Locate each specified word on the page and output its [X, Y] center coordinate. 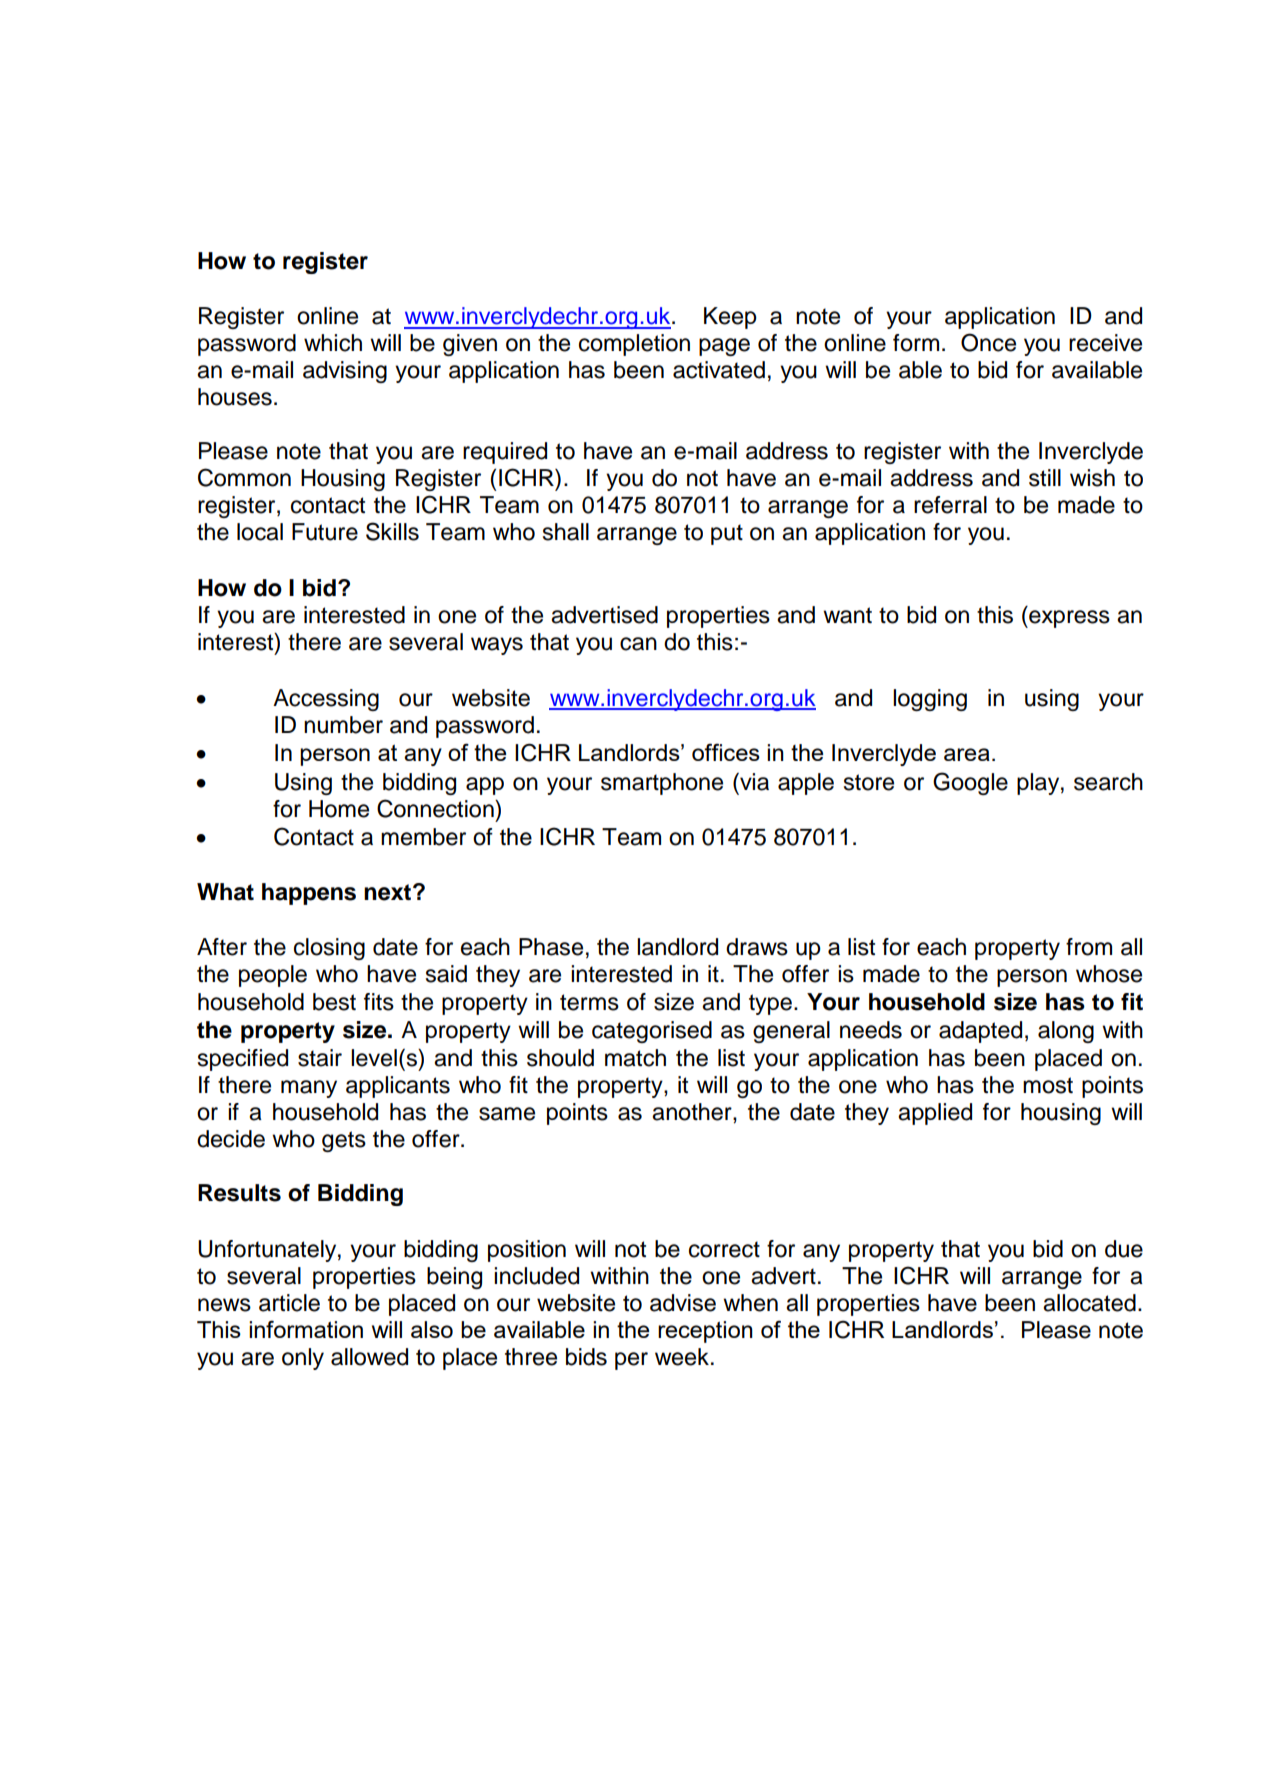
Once [988, 342]
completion [634, 345]
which [333, 343]
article [289, 1303]
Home [339, 809]
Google [970, 783]
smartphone [662, 784]
